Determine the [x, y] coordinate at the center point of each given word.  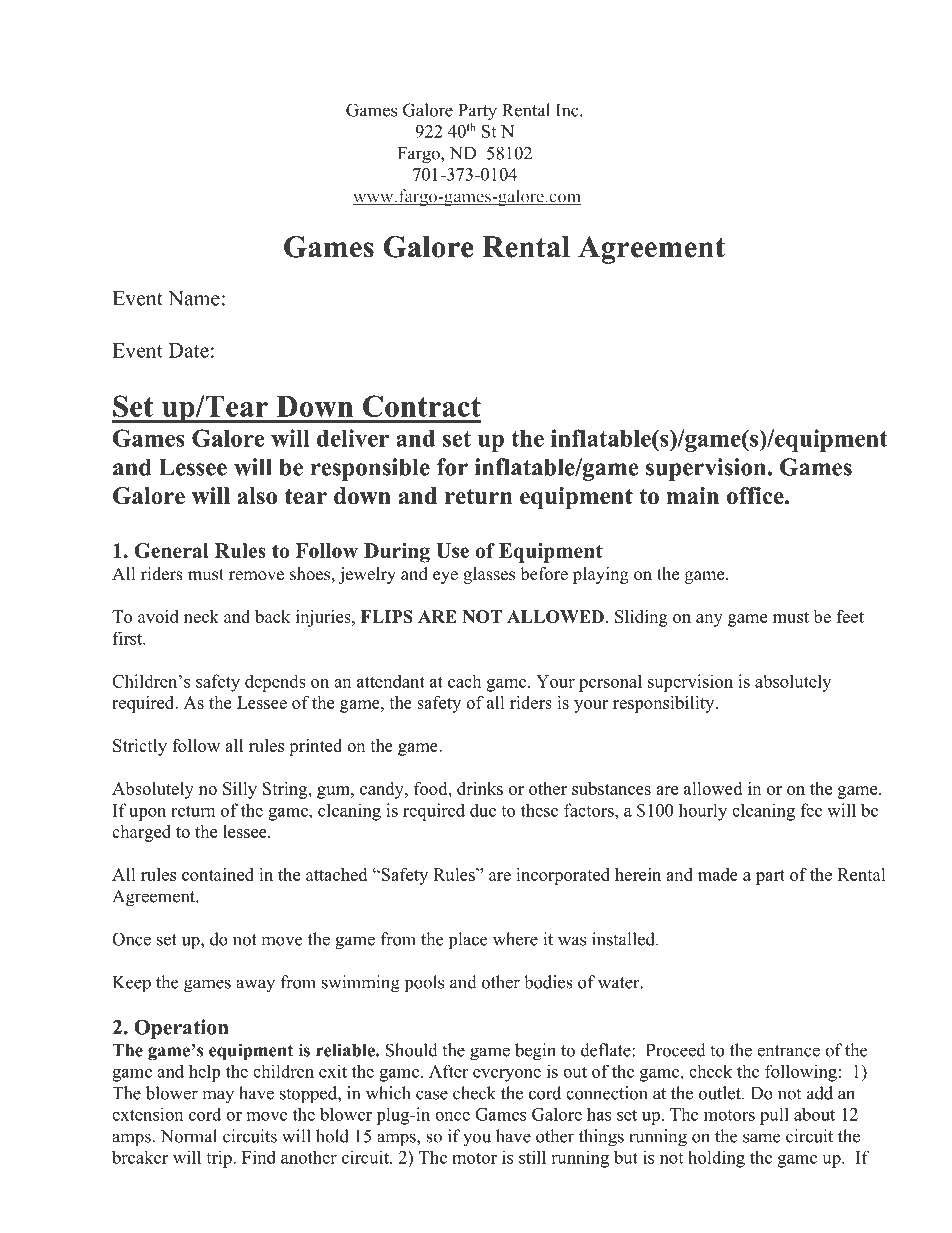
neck [201, 616]
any [709, 620]
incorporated [563, 876]
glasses [489, 575]
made [718, 874]
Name [194, 298]
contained [218, 874]
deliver [353, 438]
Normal [189, 1136]
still [532, 1157]
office [756, 496]
